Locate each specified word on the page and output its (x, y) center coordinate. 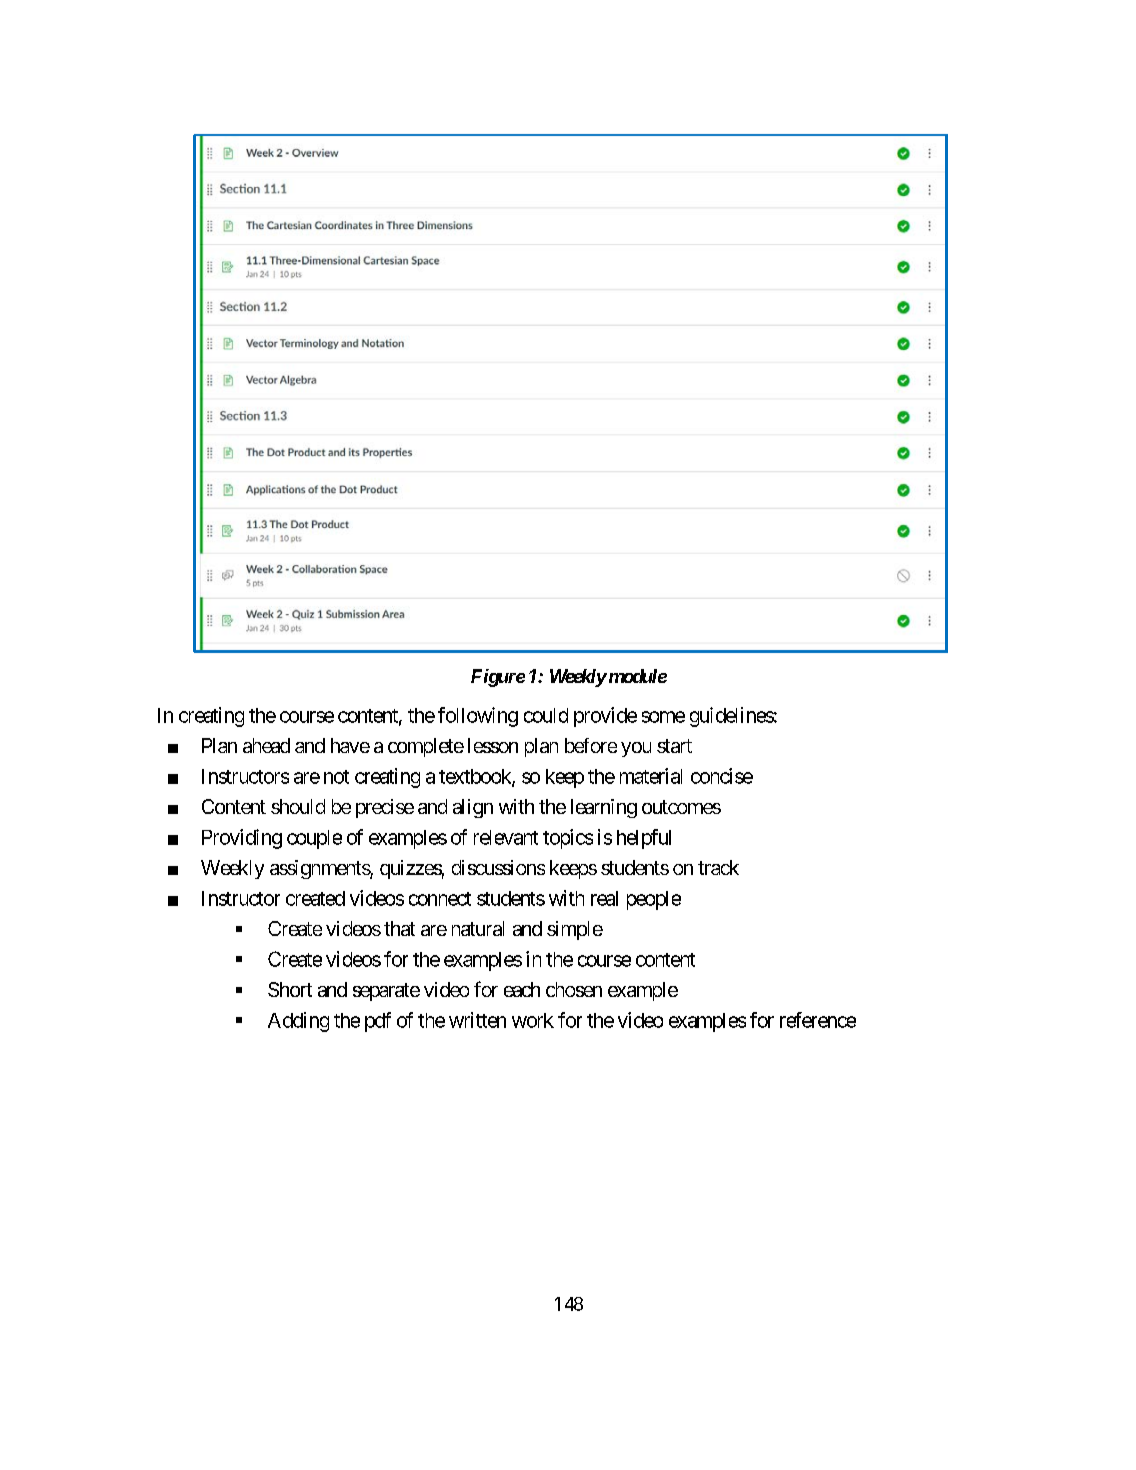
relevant (506, 837)
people (654, 900)
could (546, 715)
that (399, 928)
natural (478, 928)
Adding (298, 1022)
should (298, 806)
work (533, 1020)
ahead (266, 745)
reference (818, 1020)
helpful (644, 839)
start (674, 746)
